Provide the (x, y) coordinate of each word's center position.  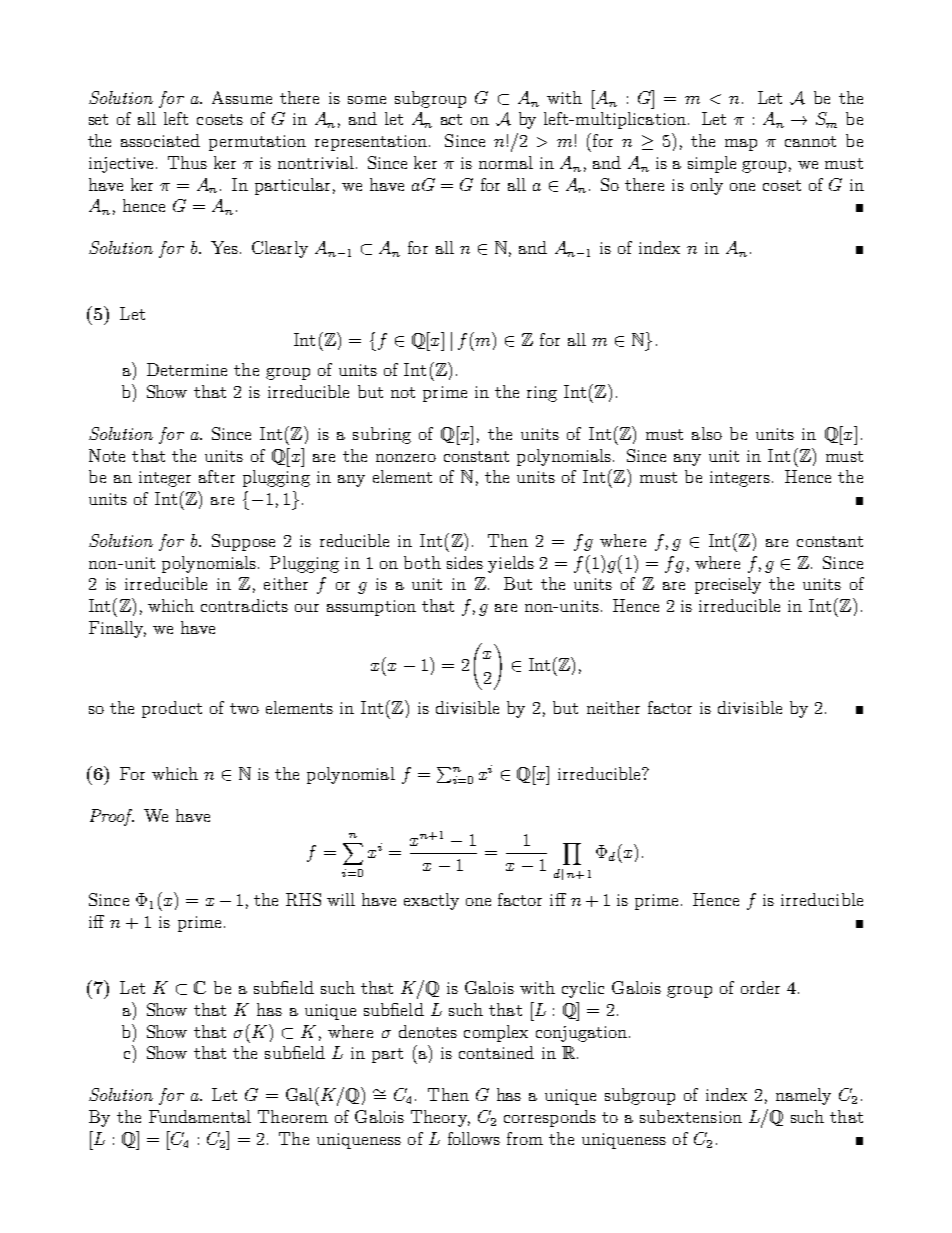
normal (506, 162)
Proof (112, 817)
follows (474, 1138)
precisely (728, 585)
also (707, 433)
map (741, 145)
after (217, 476)
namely (803, 1096)
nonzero (406, 458)
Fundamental (200, 1116)
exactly (431, 901)
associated (160, 140)
